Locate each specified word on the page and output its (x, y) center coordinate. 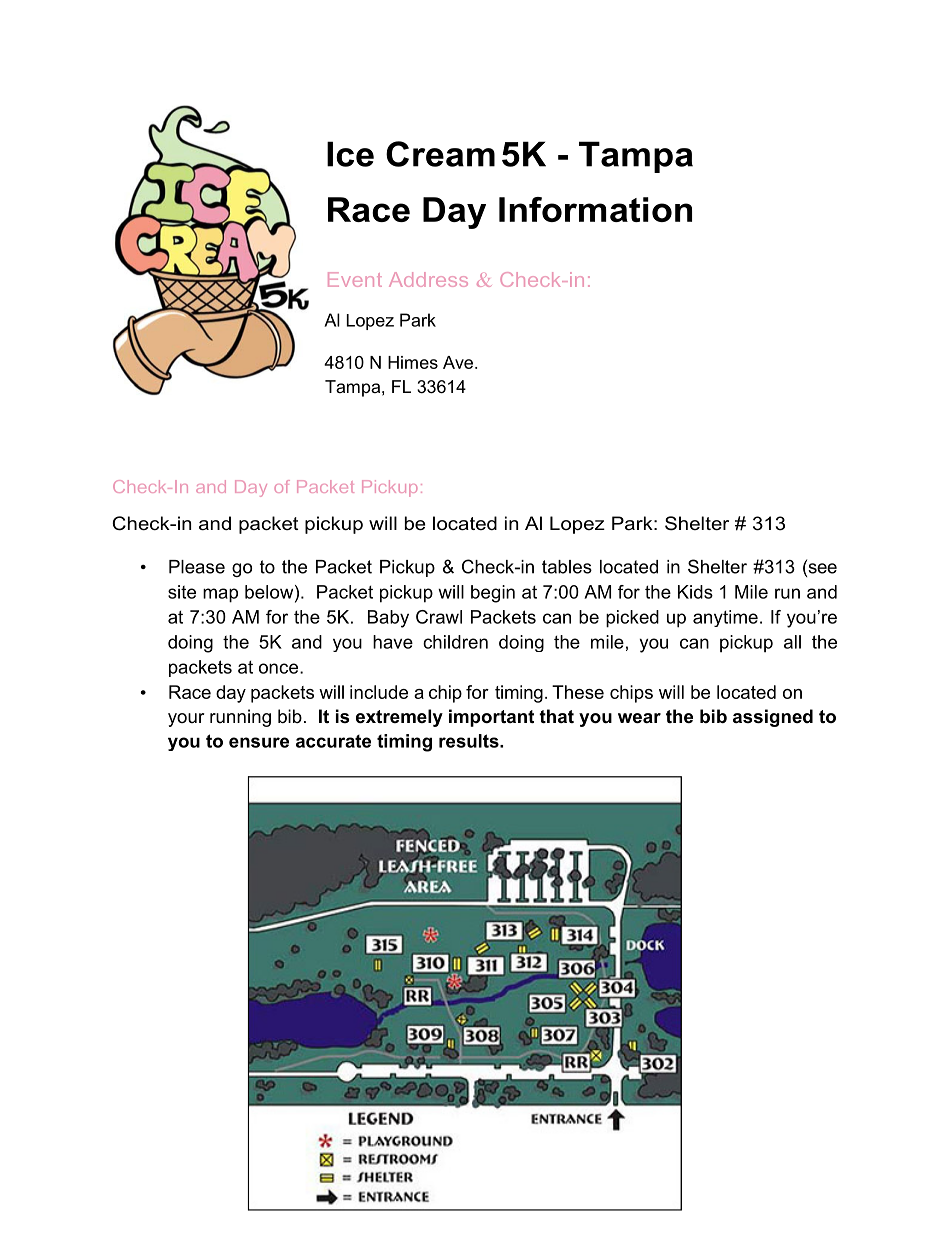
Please (197, 567)
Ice (350, 154)
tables (567, 567)
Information (595, 209)
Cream (440, 154)
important (491, 718)
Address (428, 279)
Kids (695, 592)
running (240, 718)
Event (355, 279)
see (821, 568)
